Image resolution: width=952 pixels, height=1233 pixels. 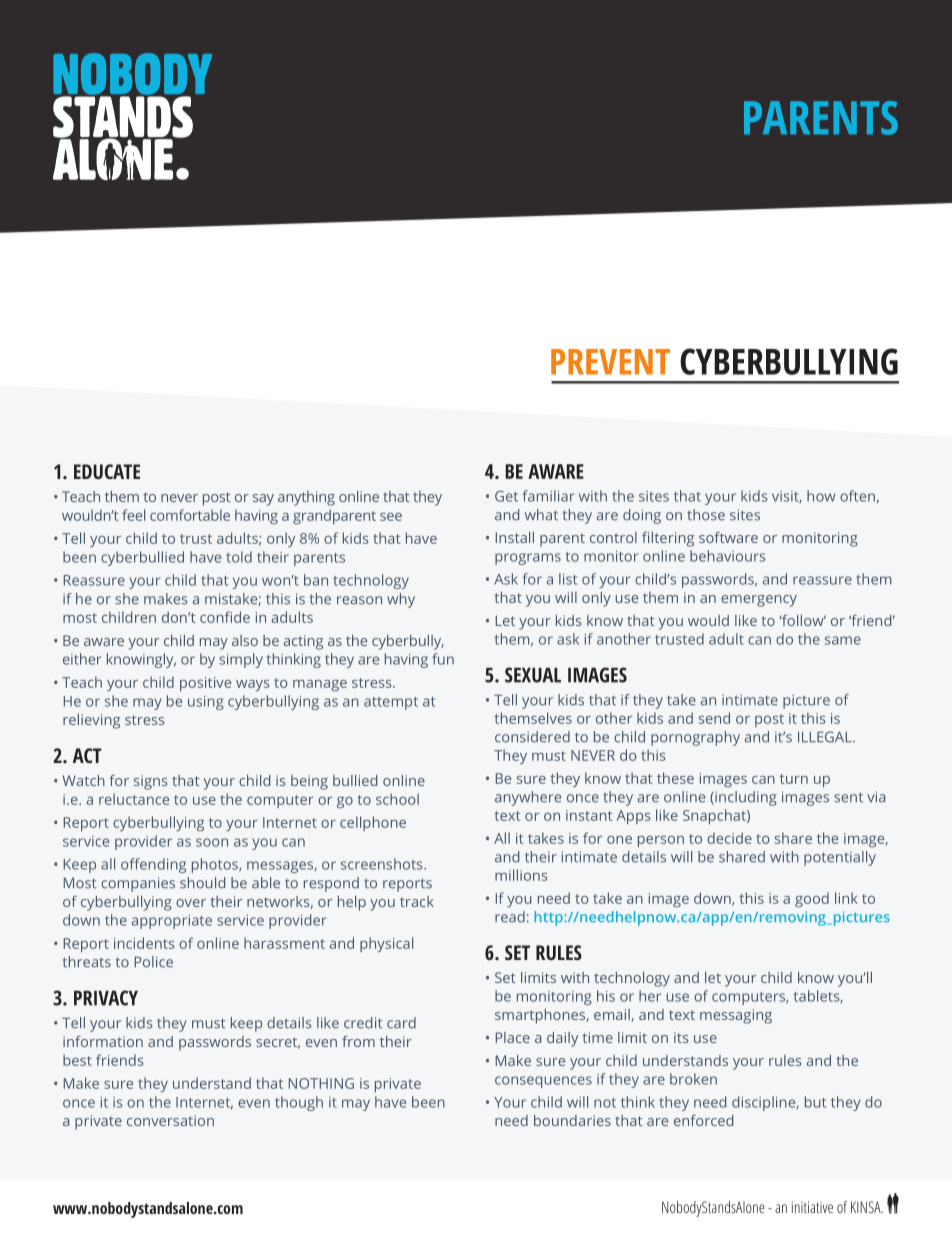 What do you see at coordinates (572, 1120) in the image?
I see `boundaries` at bounding box center [572, 1120].
